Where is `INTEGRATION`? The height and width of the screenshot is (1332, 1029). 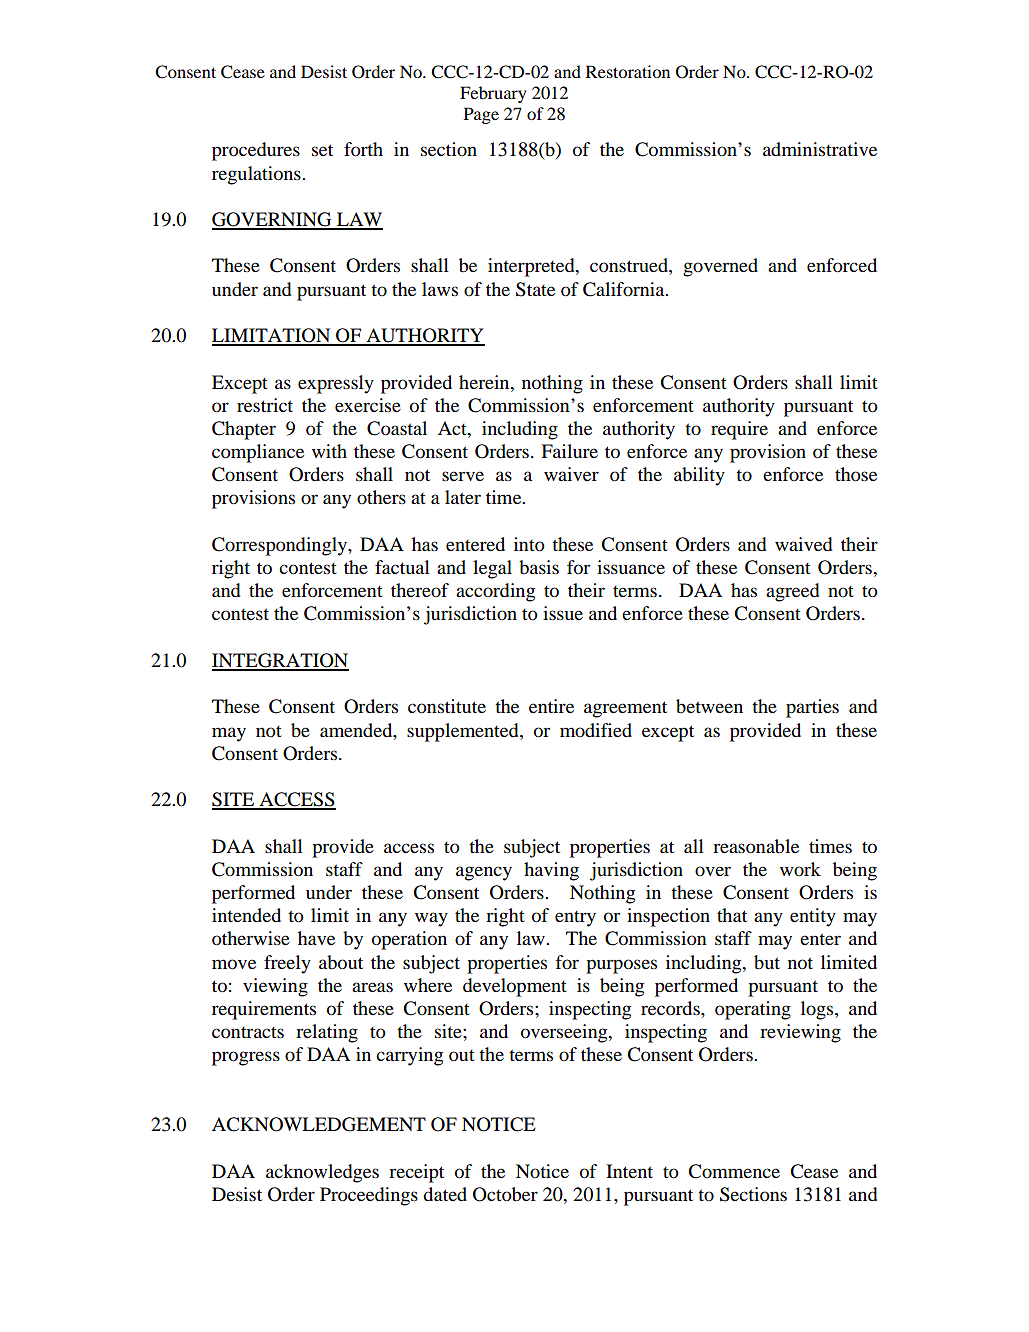
INTEGRATION is located at coordinates (280, 661).
